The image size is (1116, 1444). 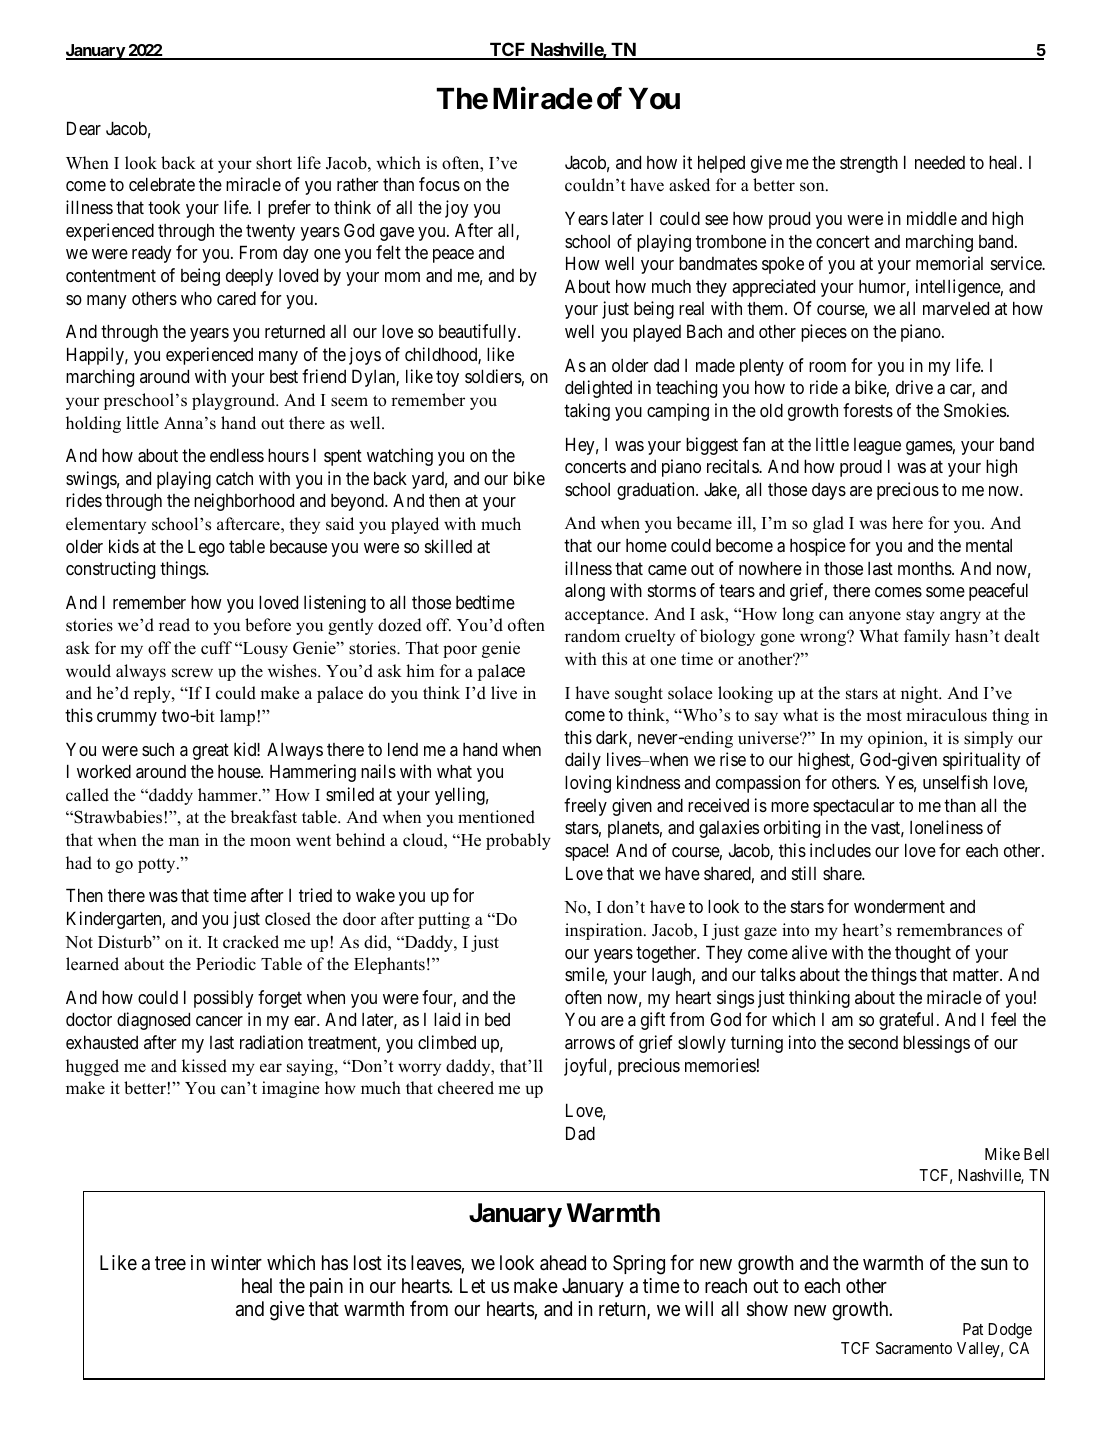 I want to click on celebrate, so click(x=162, y=184).
